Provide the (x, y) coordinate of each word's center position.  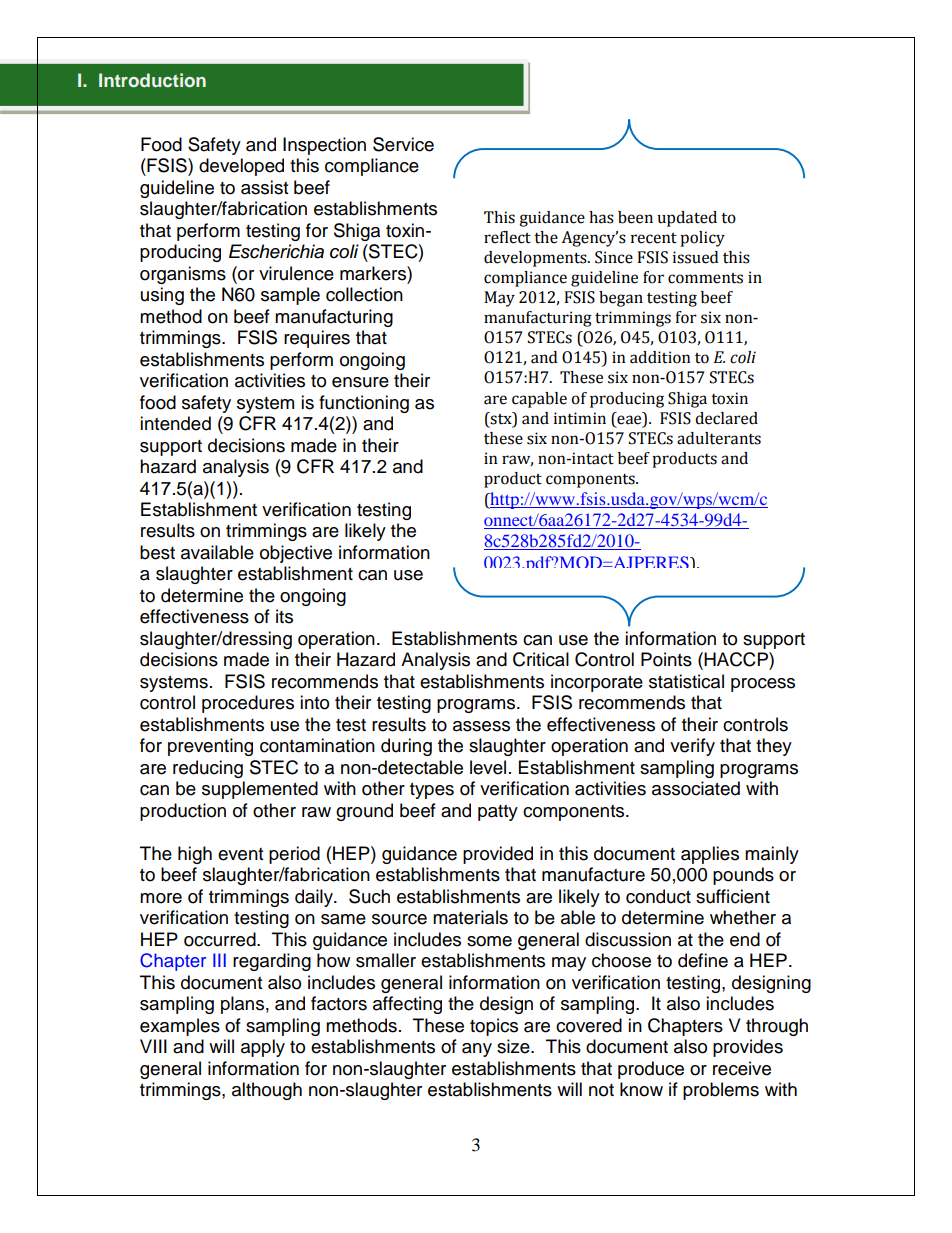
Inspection (324, 146)
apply (263, 1048)
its (284, 616)
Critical (541, 659)
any (477, 1050)
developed (241, 167)
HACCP (737, 659)
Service (403, 144)
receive (742, 1068)
